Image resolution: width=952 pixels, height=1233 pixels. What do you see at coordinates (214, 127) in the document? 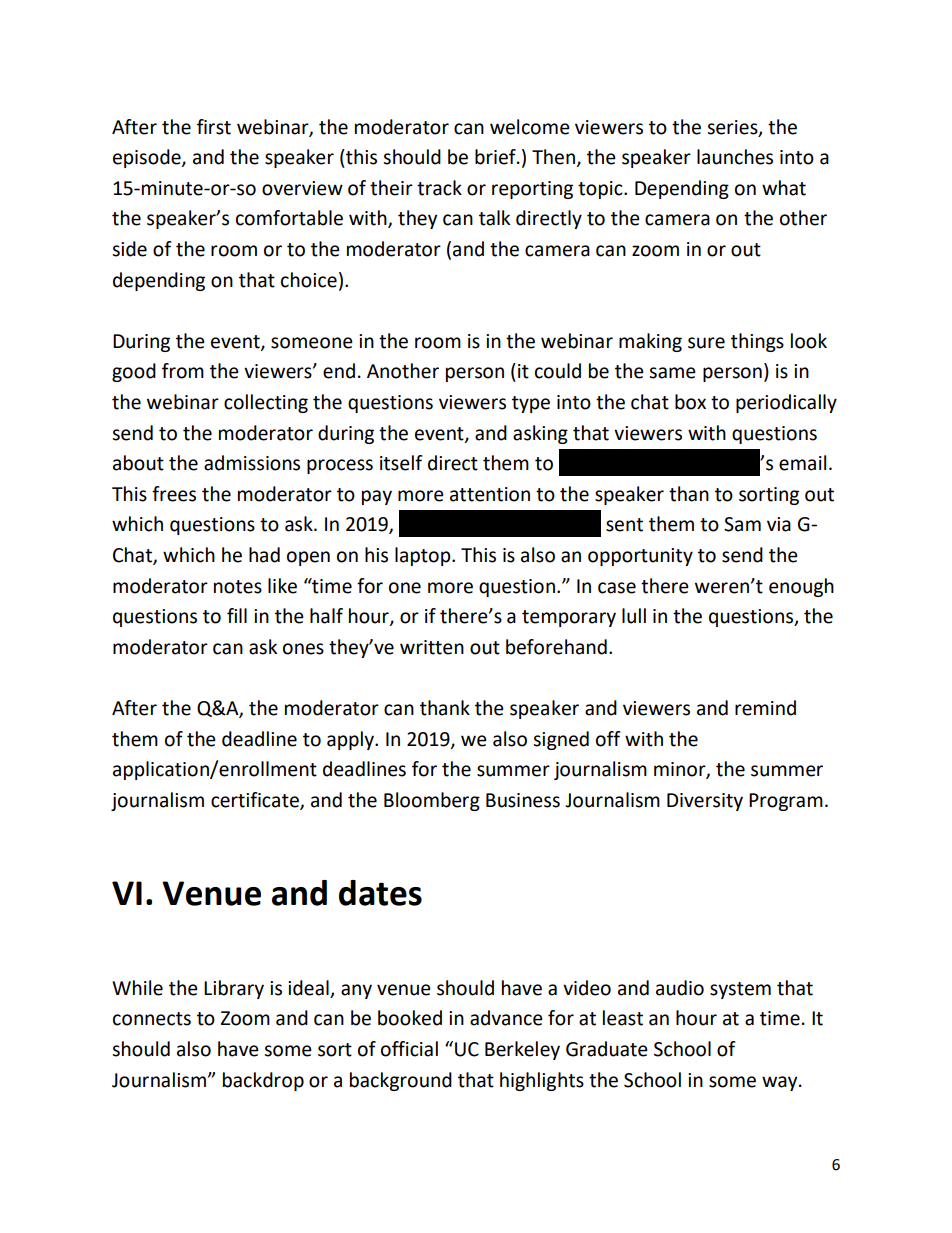
I see `first` at bounding box center [214, 127].
